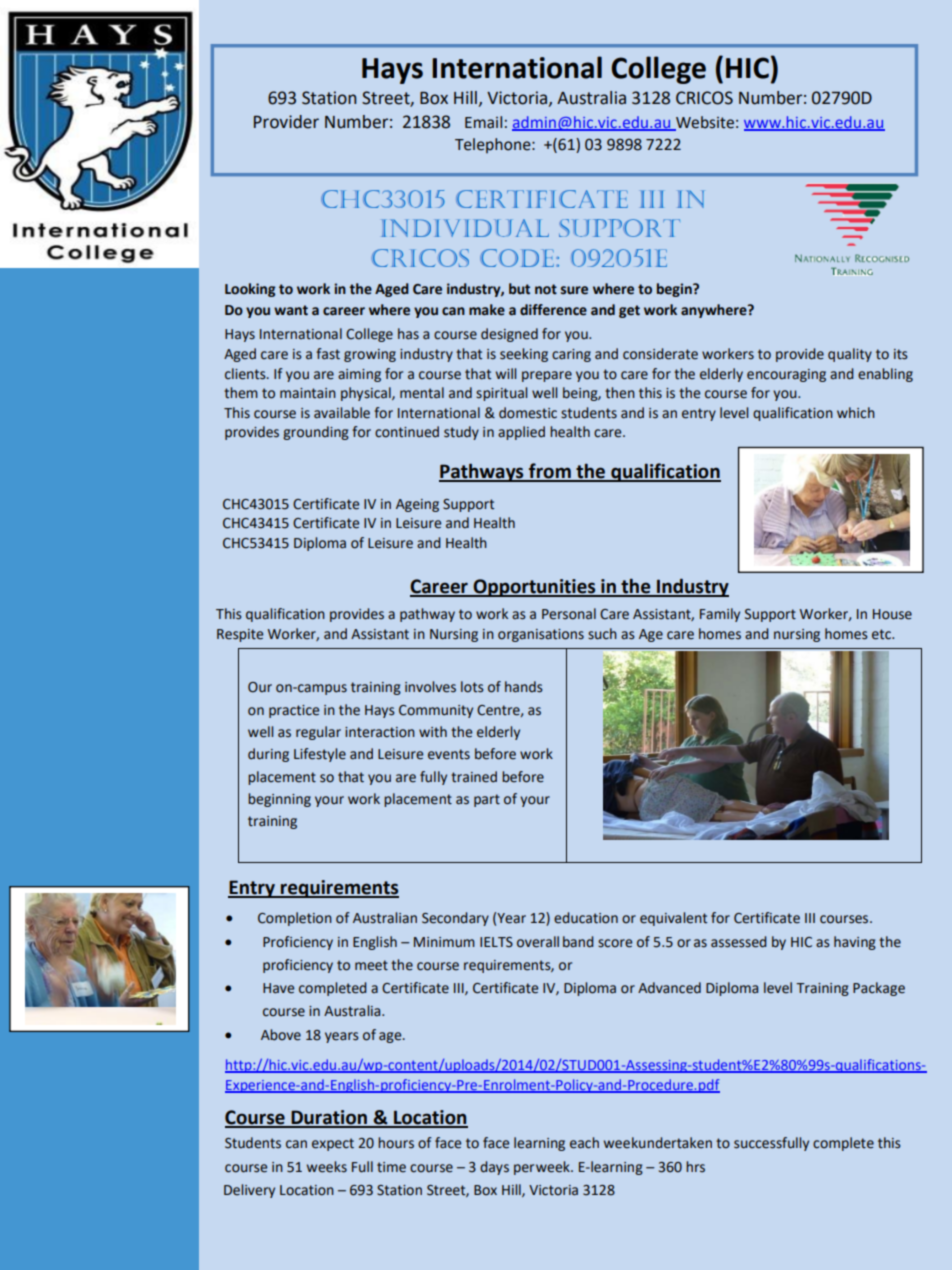 The width and height of the screenshot is (952, 1270). Describe the element at coordinates (856, 413) in the screenshot. I see `which` at that location.
